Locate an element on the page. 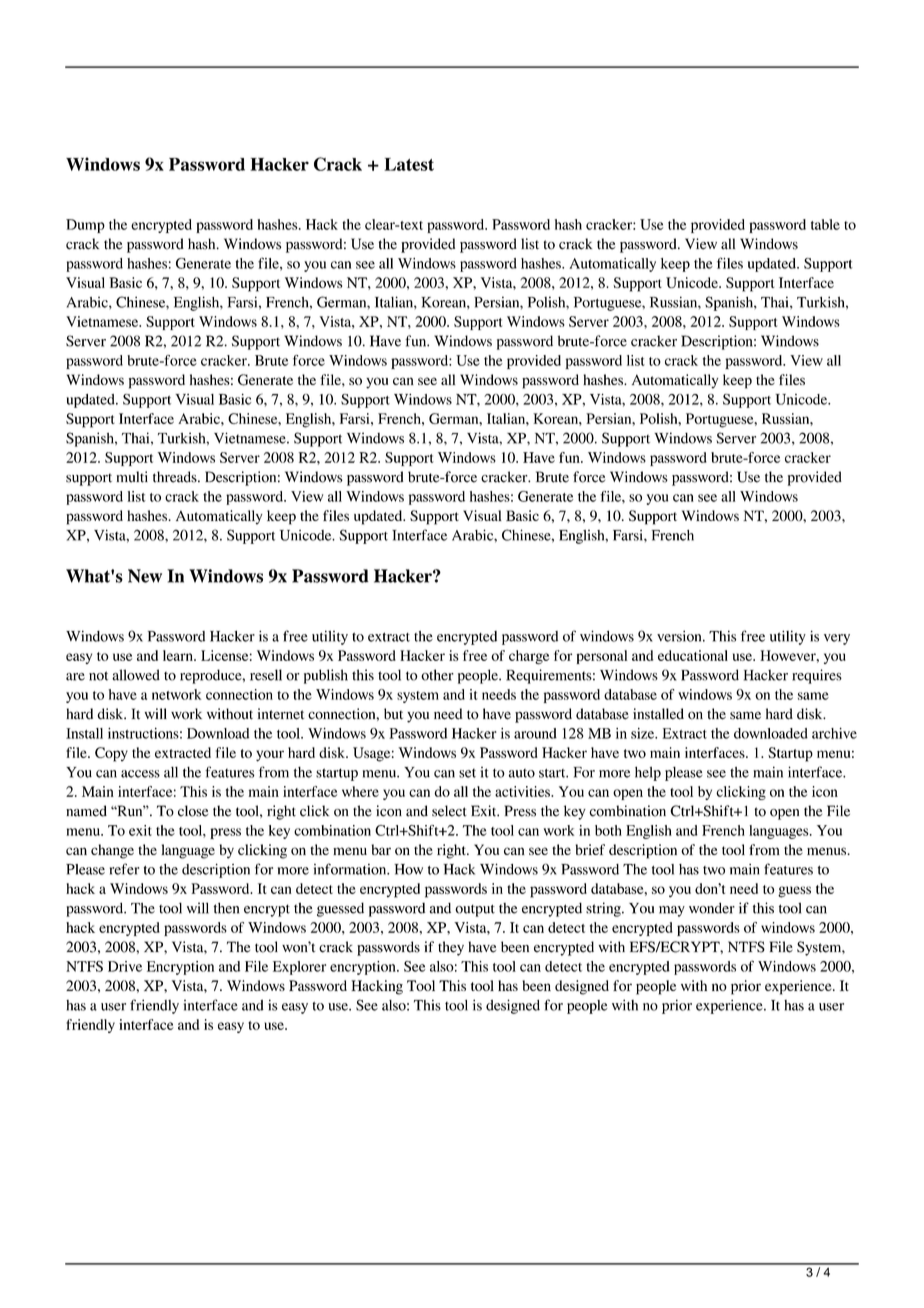  New is located at coordinates (145, 576).
